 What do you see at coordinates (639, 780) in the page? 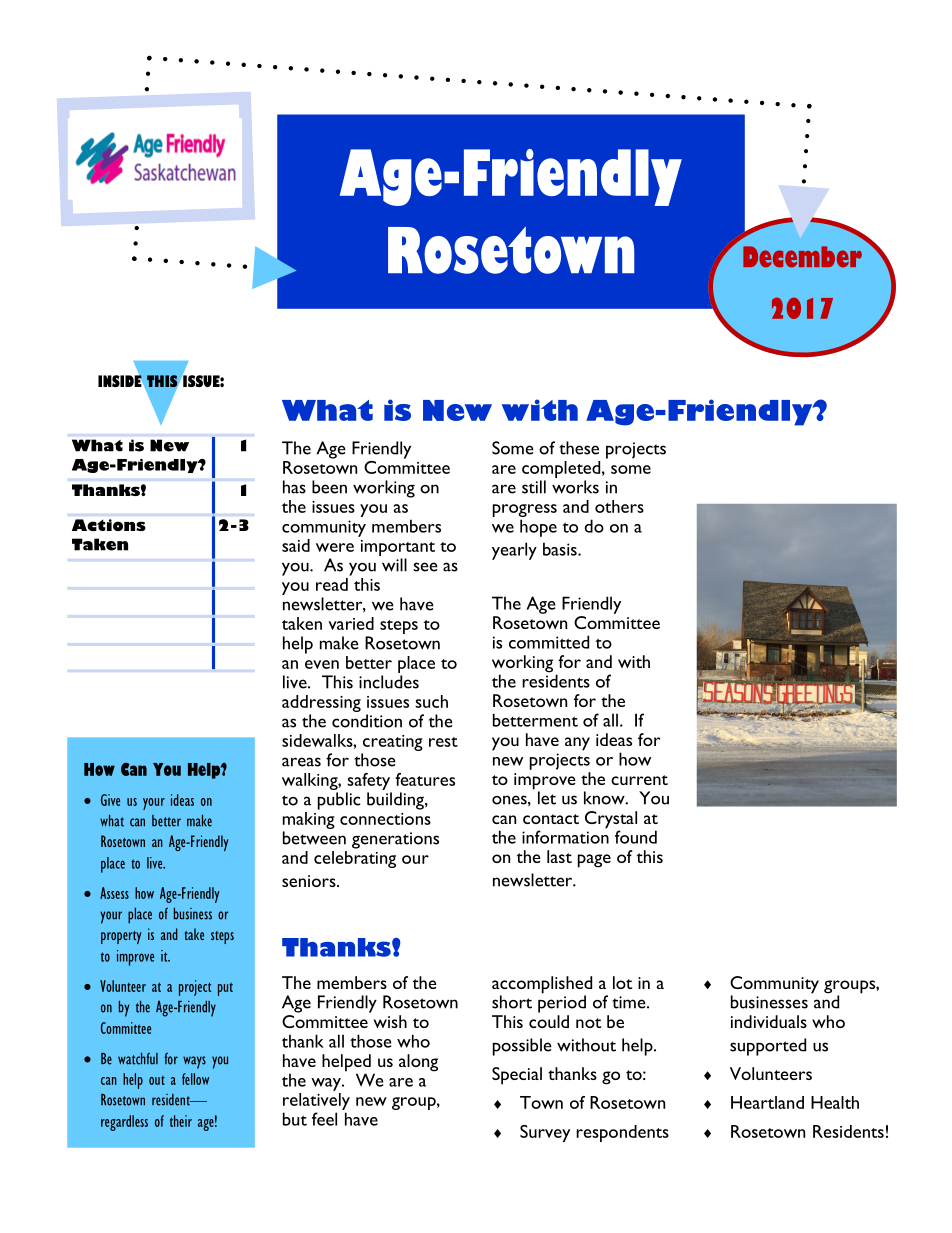
I see `current` at bounding box center [639, 780].
